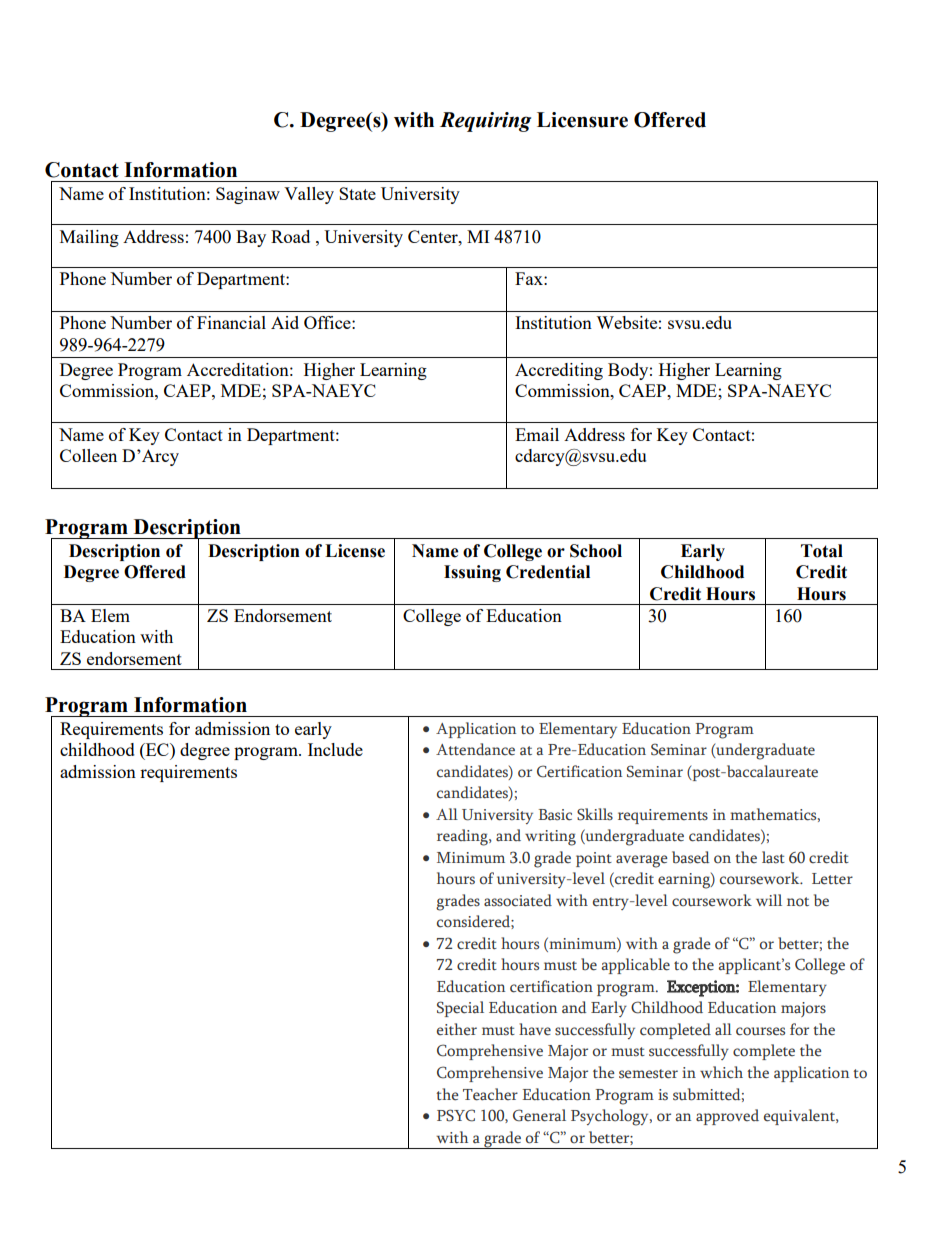  I want to click on Saginaw, so click(248, 195).
